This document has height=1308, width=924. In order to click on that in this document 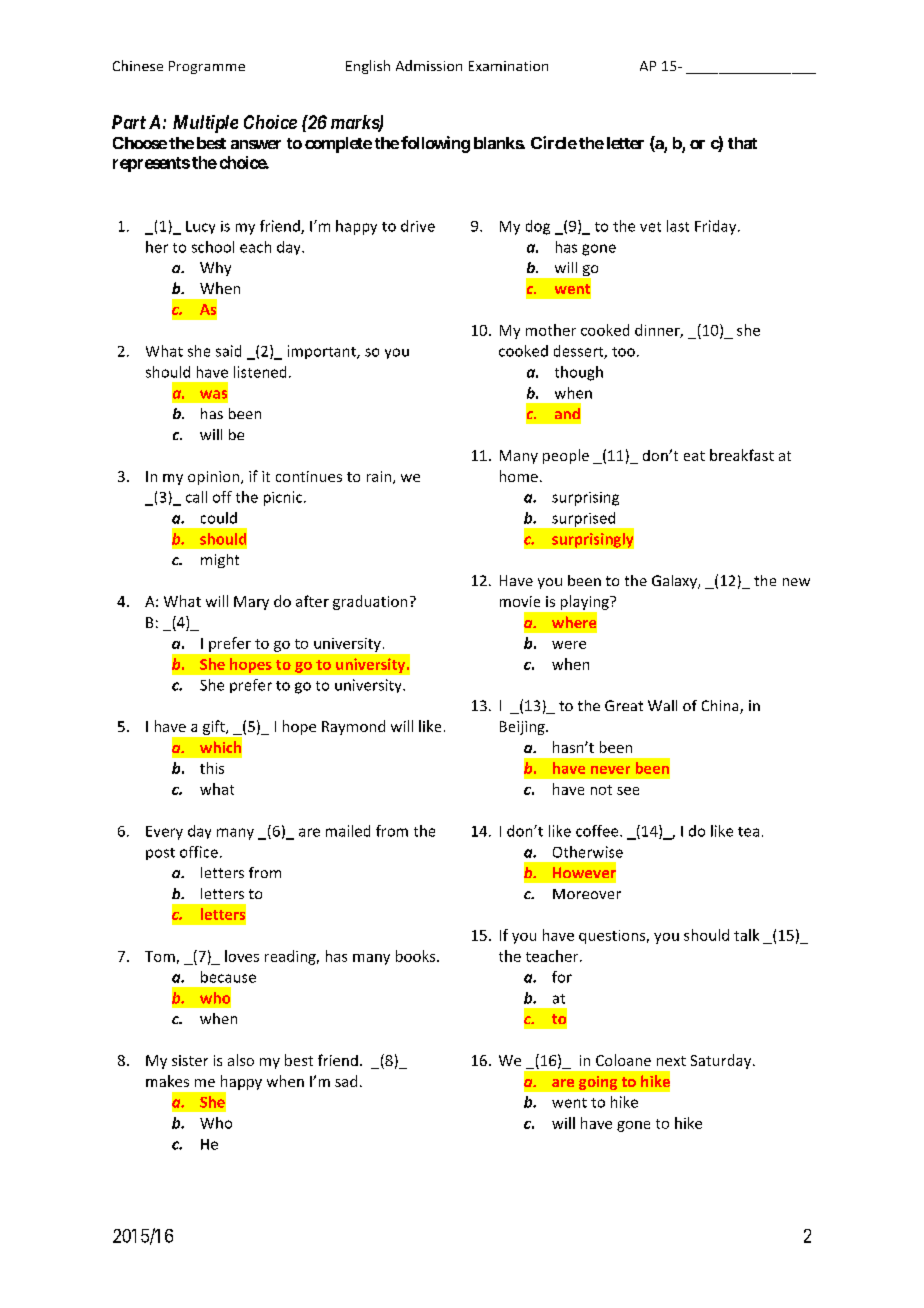, I will do `click(742, 143)`.
